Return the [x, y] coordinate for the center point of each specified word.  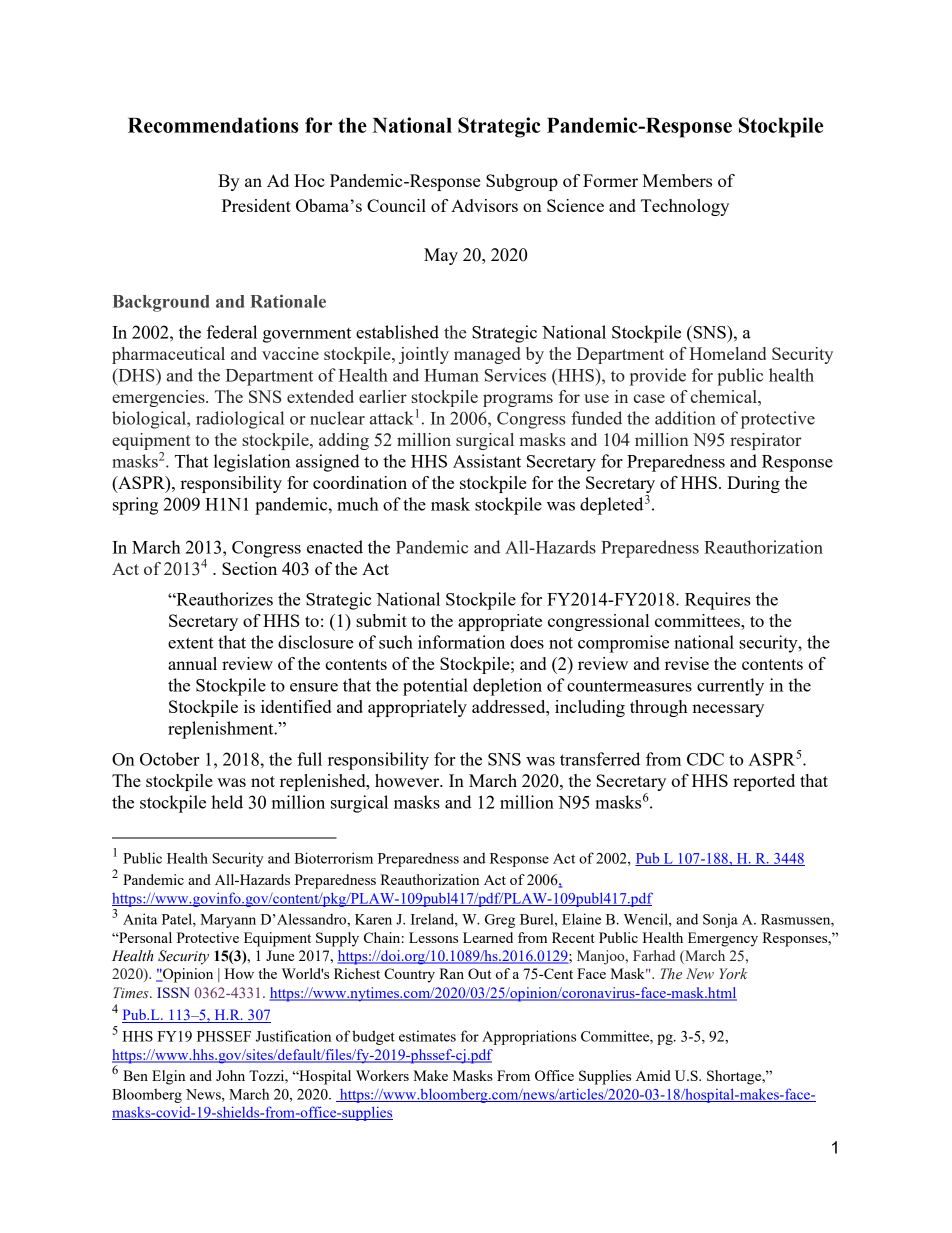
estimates [427, 1036]
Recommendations [213, 125]
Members [677, 180]
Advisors [484, 205]
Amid [653, 1075]
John [230, 1075]
